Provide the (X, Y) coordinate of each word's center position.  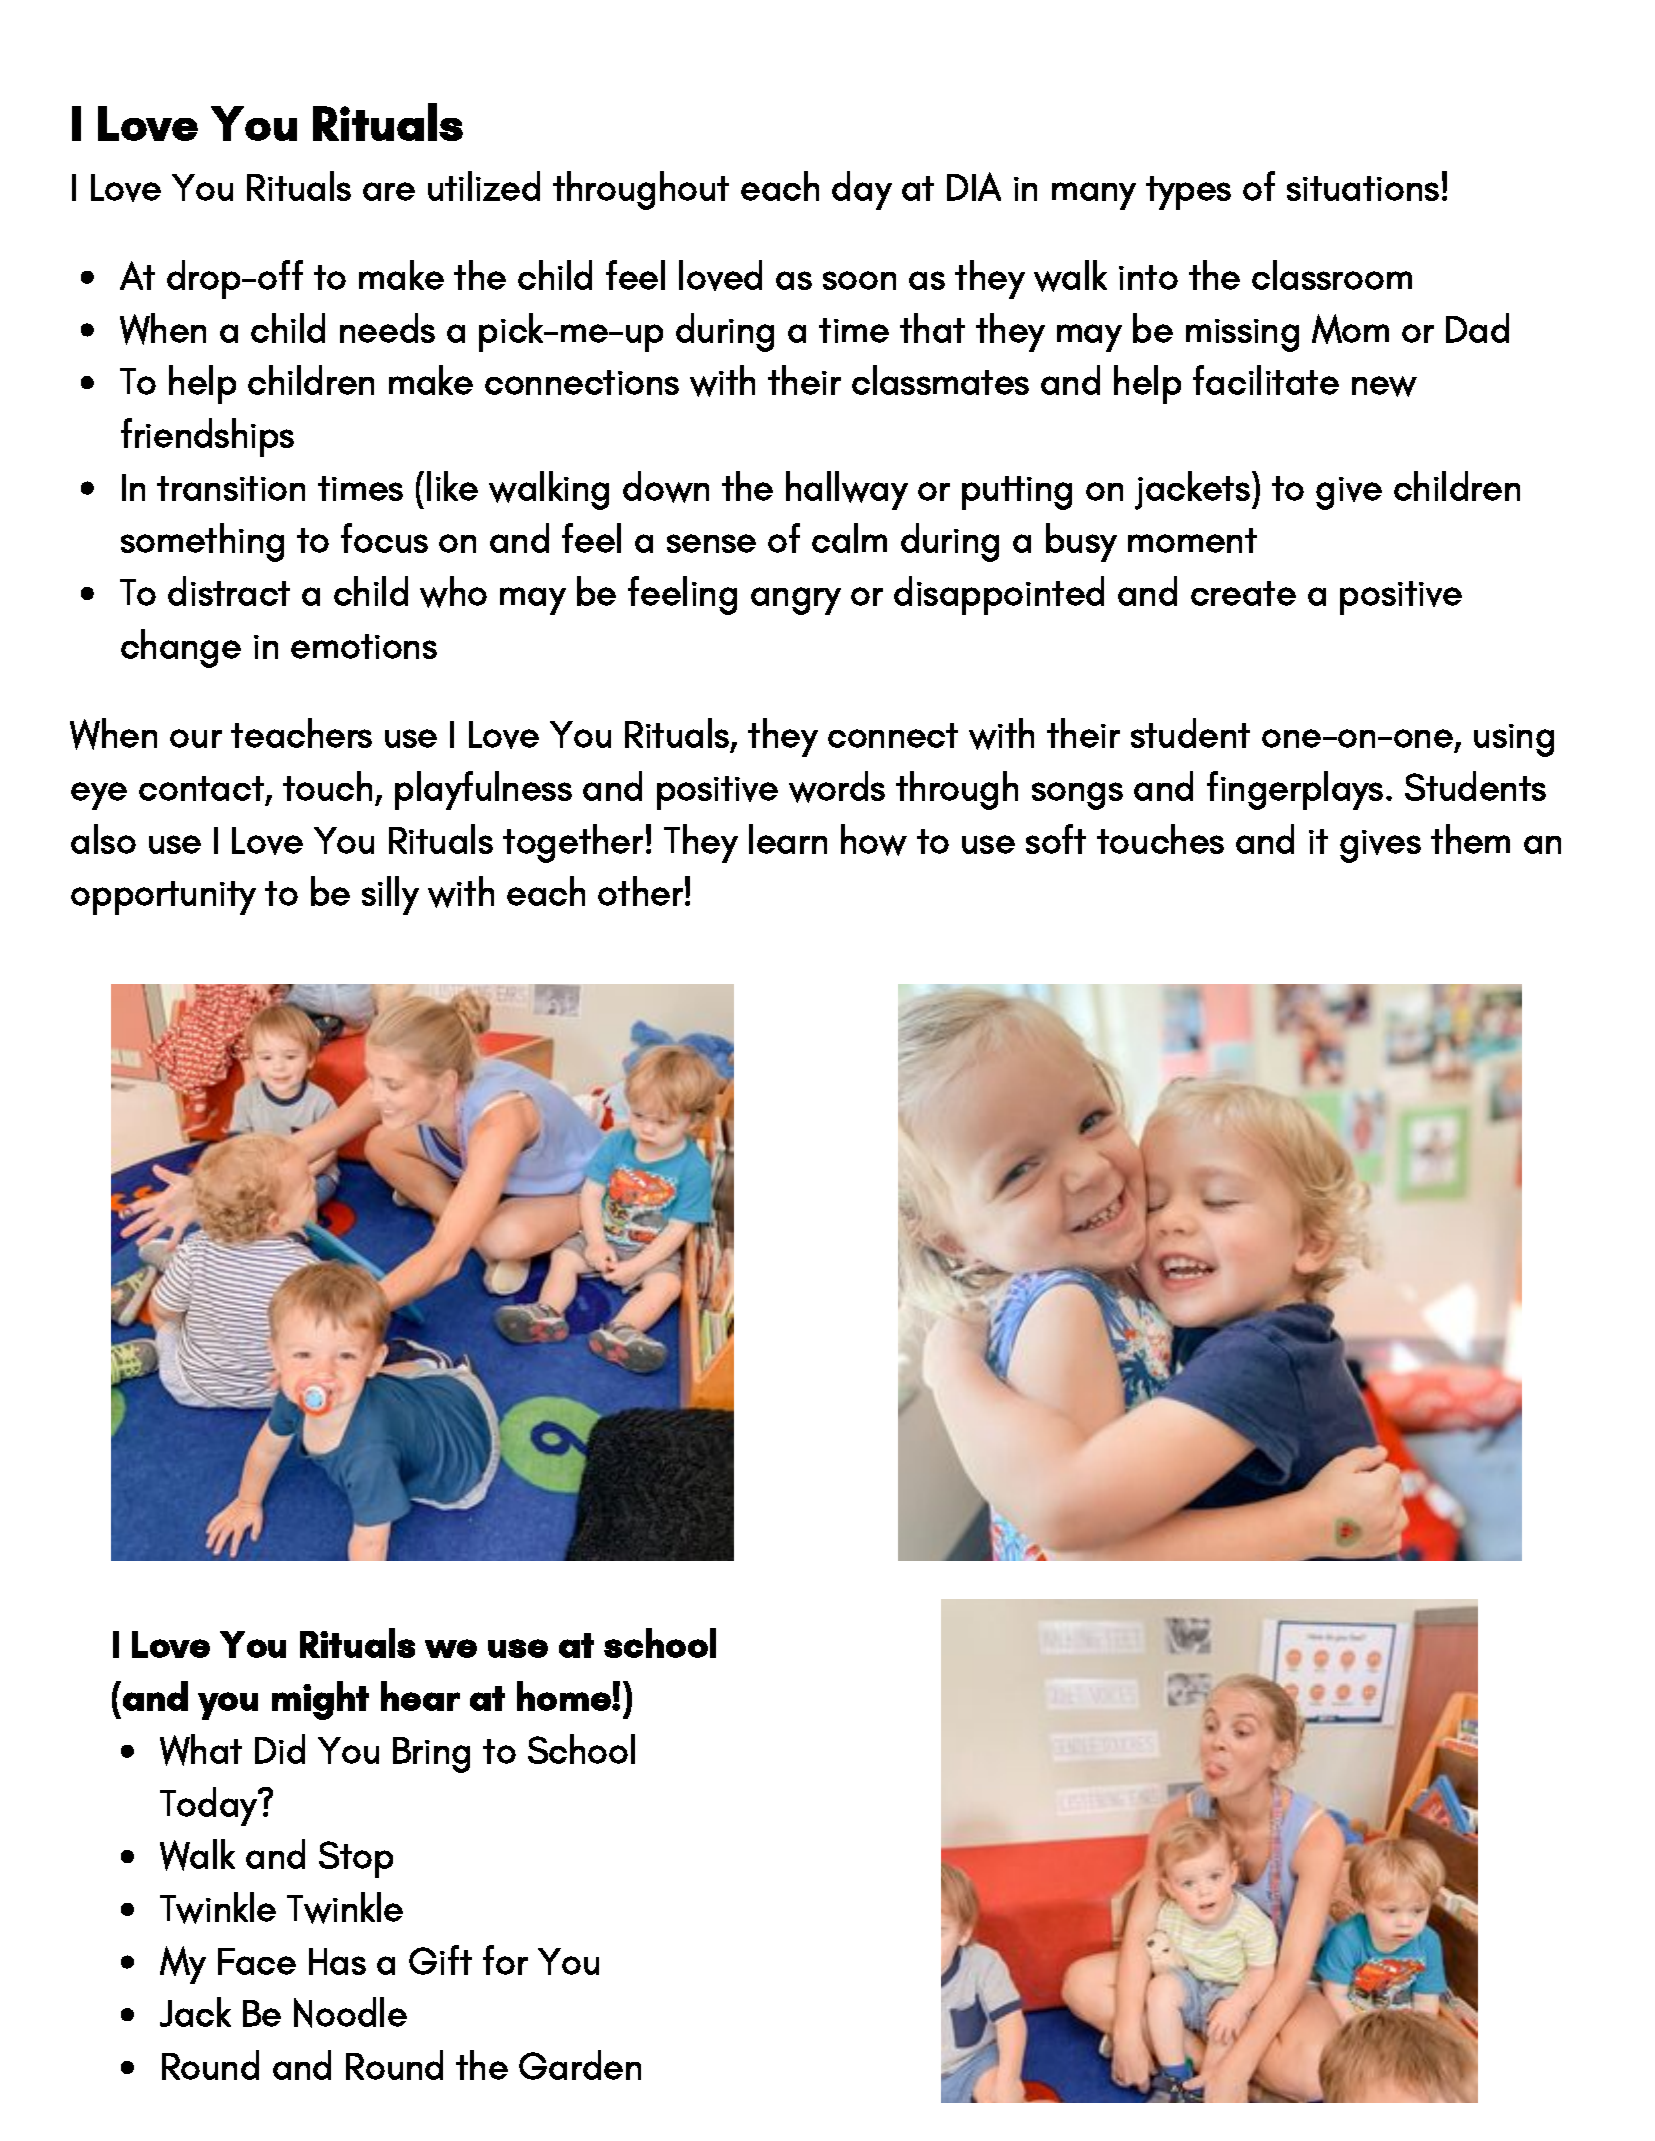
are (389, 191)
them (1470, 839)
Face (257, 1961)
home (565, 1696)
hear (420, 1696)
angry (796, 601)
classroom (1332, 275)
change (181, 648)
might (320, 1700)
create (1243, 593)
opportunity (163, 898)
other (640, 891)
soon (859, 280)
